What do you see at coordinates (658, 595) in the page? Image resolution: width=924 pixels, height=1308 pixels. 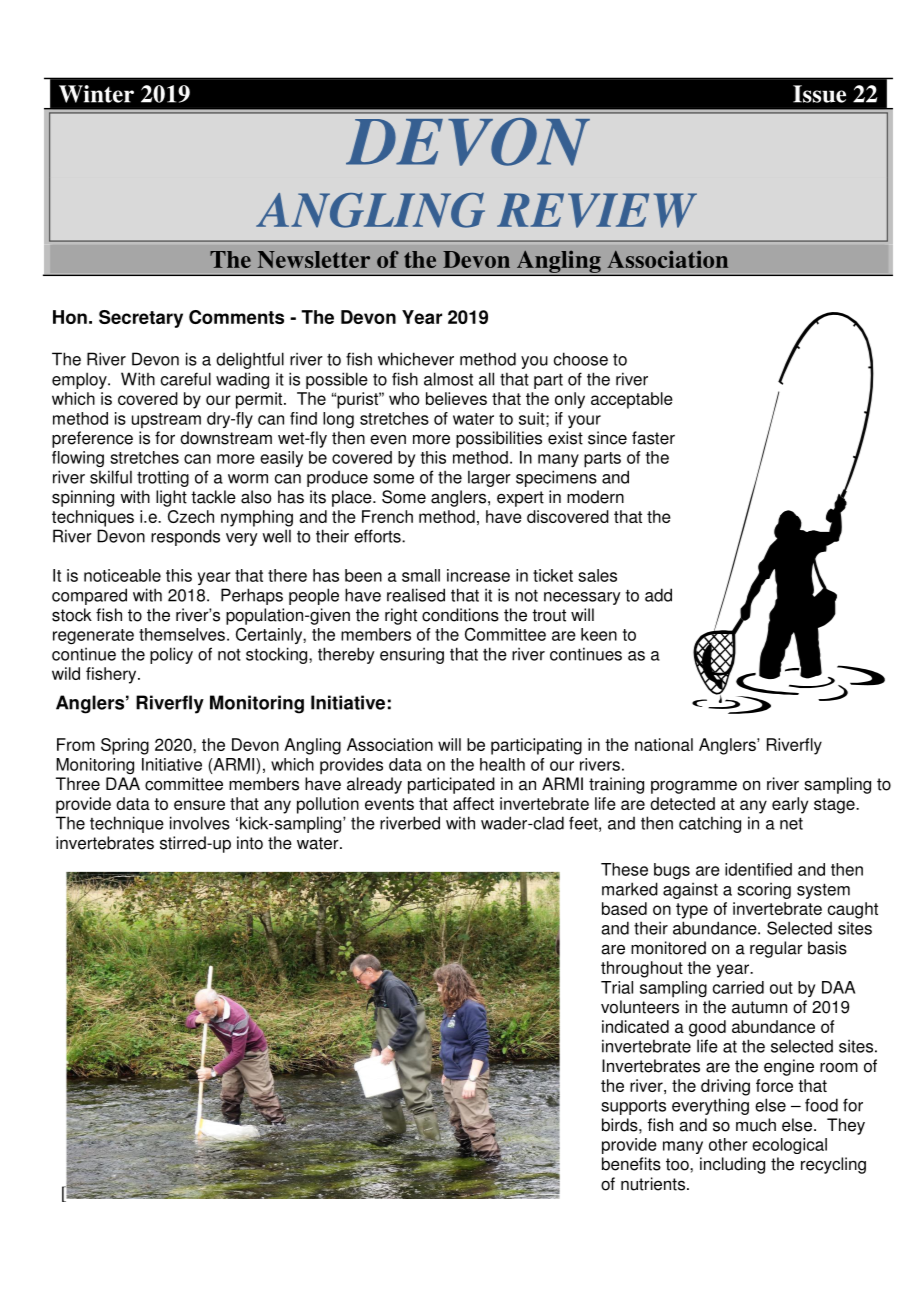 I see `add` at bounding box center [658, 595].
